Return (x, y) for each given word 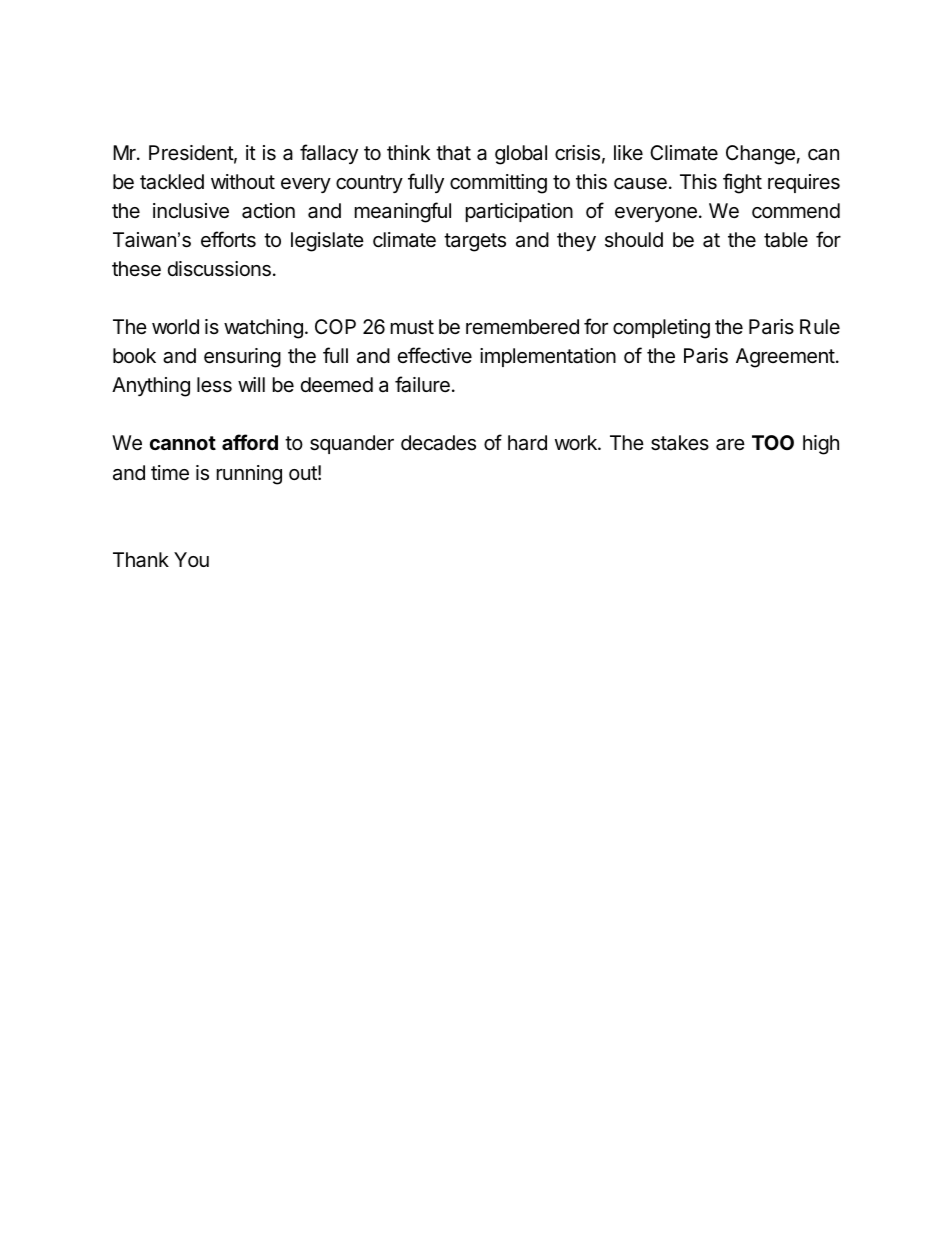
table (786, 240)
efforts (228, 239)
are (730, 445)
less (214, 385)
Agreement (785, 358)
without (243, 181)
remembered (522, 326)
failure (422, 384)
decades (438, 443)
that (453, 152)
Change (760, 155)
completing (661, 329)
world (175, 326)
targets (475, 242)
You (191, 559)
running (249, 475)
